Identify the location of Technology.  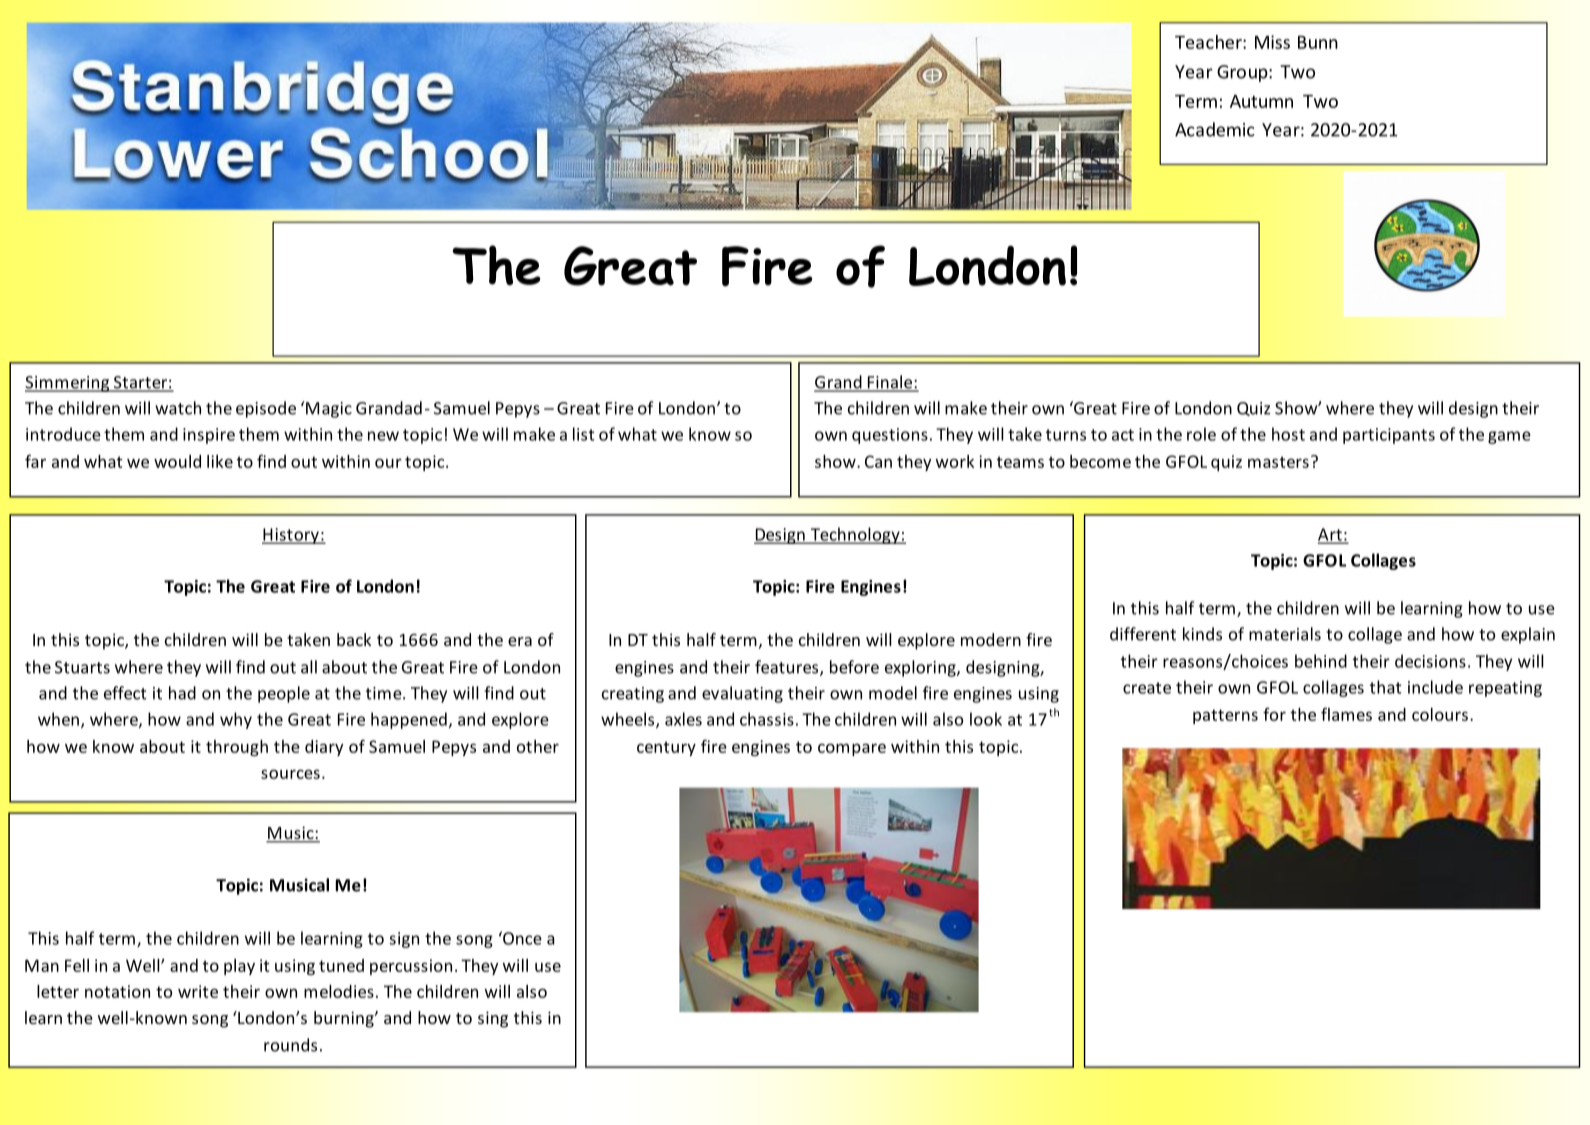
(855, 535).
